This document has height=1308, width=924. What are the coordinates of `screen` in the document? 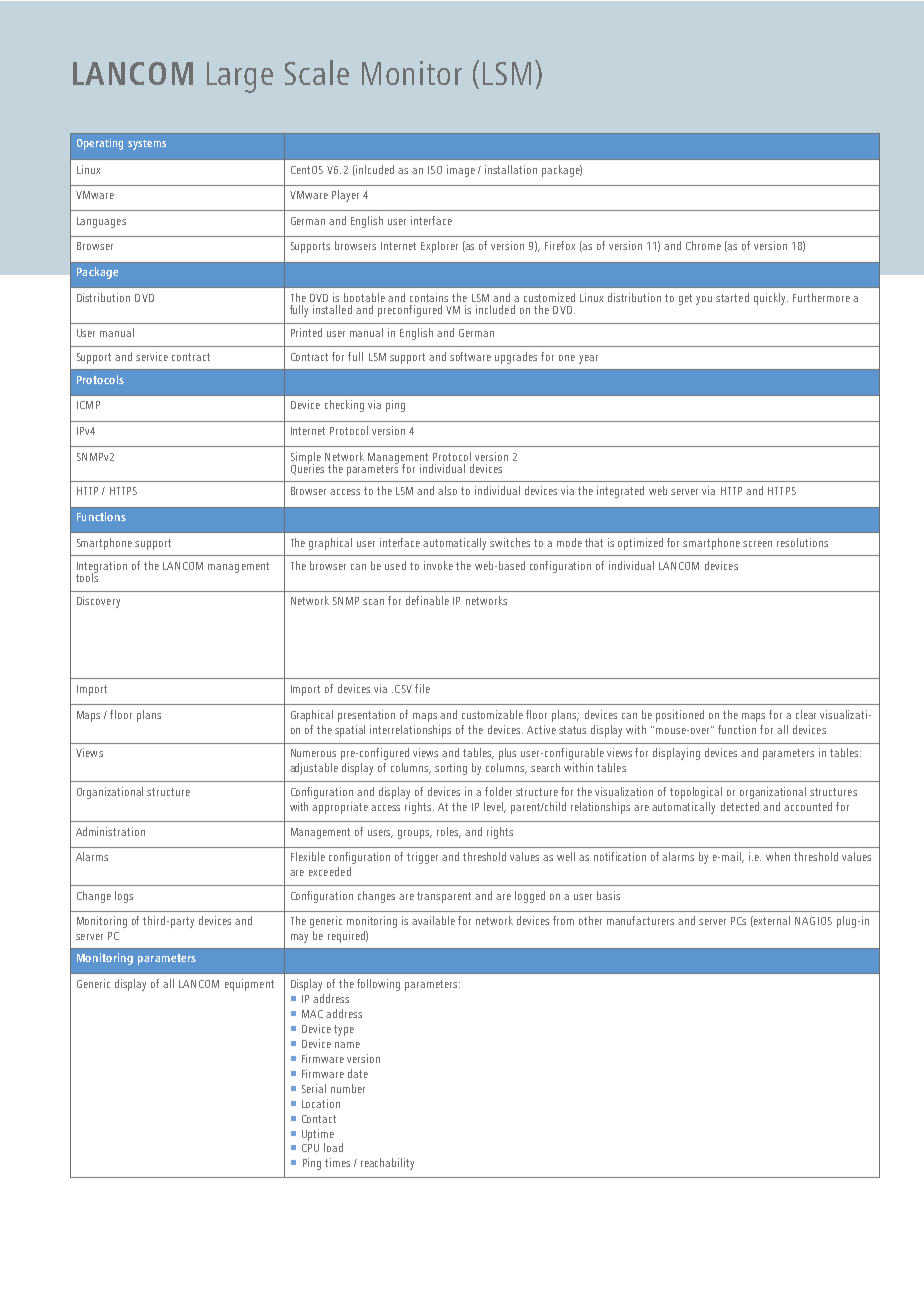 It's located at (757, 544).
